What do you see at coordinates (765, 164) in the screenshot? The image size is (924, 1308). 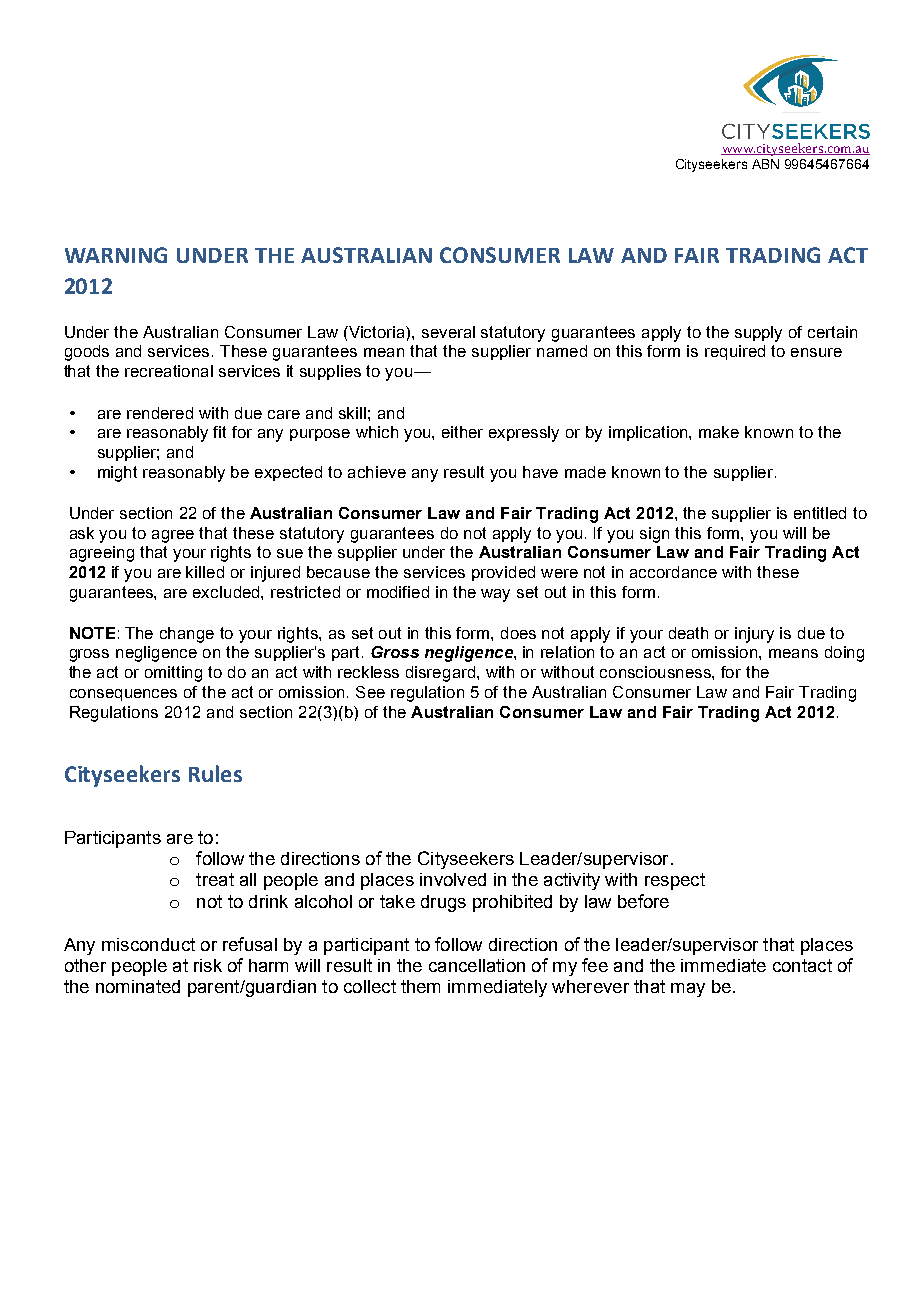 I see `ABN` at bounding box center [765, 164].
